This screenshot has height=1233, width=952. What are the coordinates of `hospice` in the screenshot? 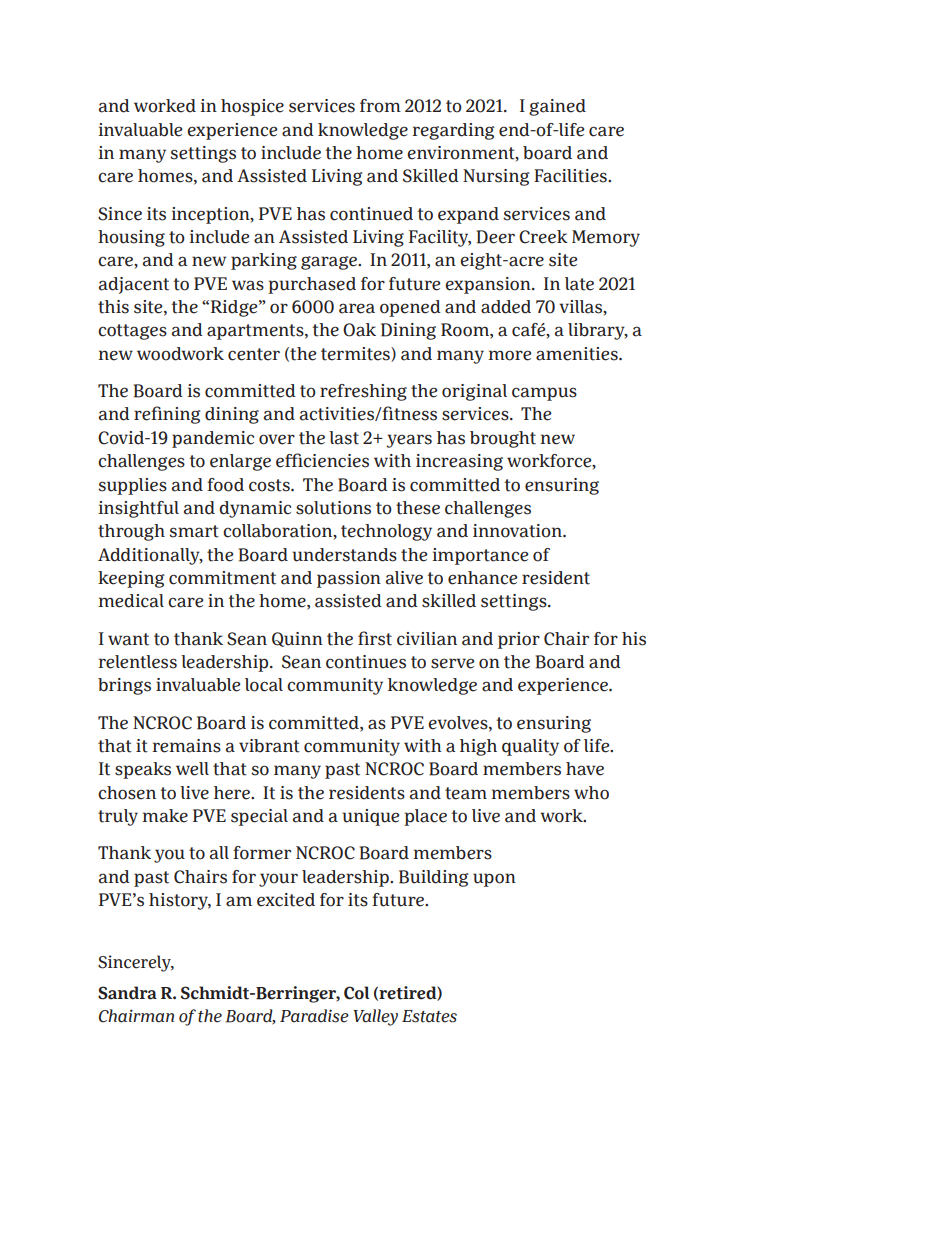 It's located at (252, 107).
